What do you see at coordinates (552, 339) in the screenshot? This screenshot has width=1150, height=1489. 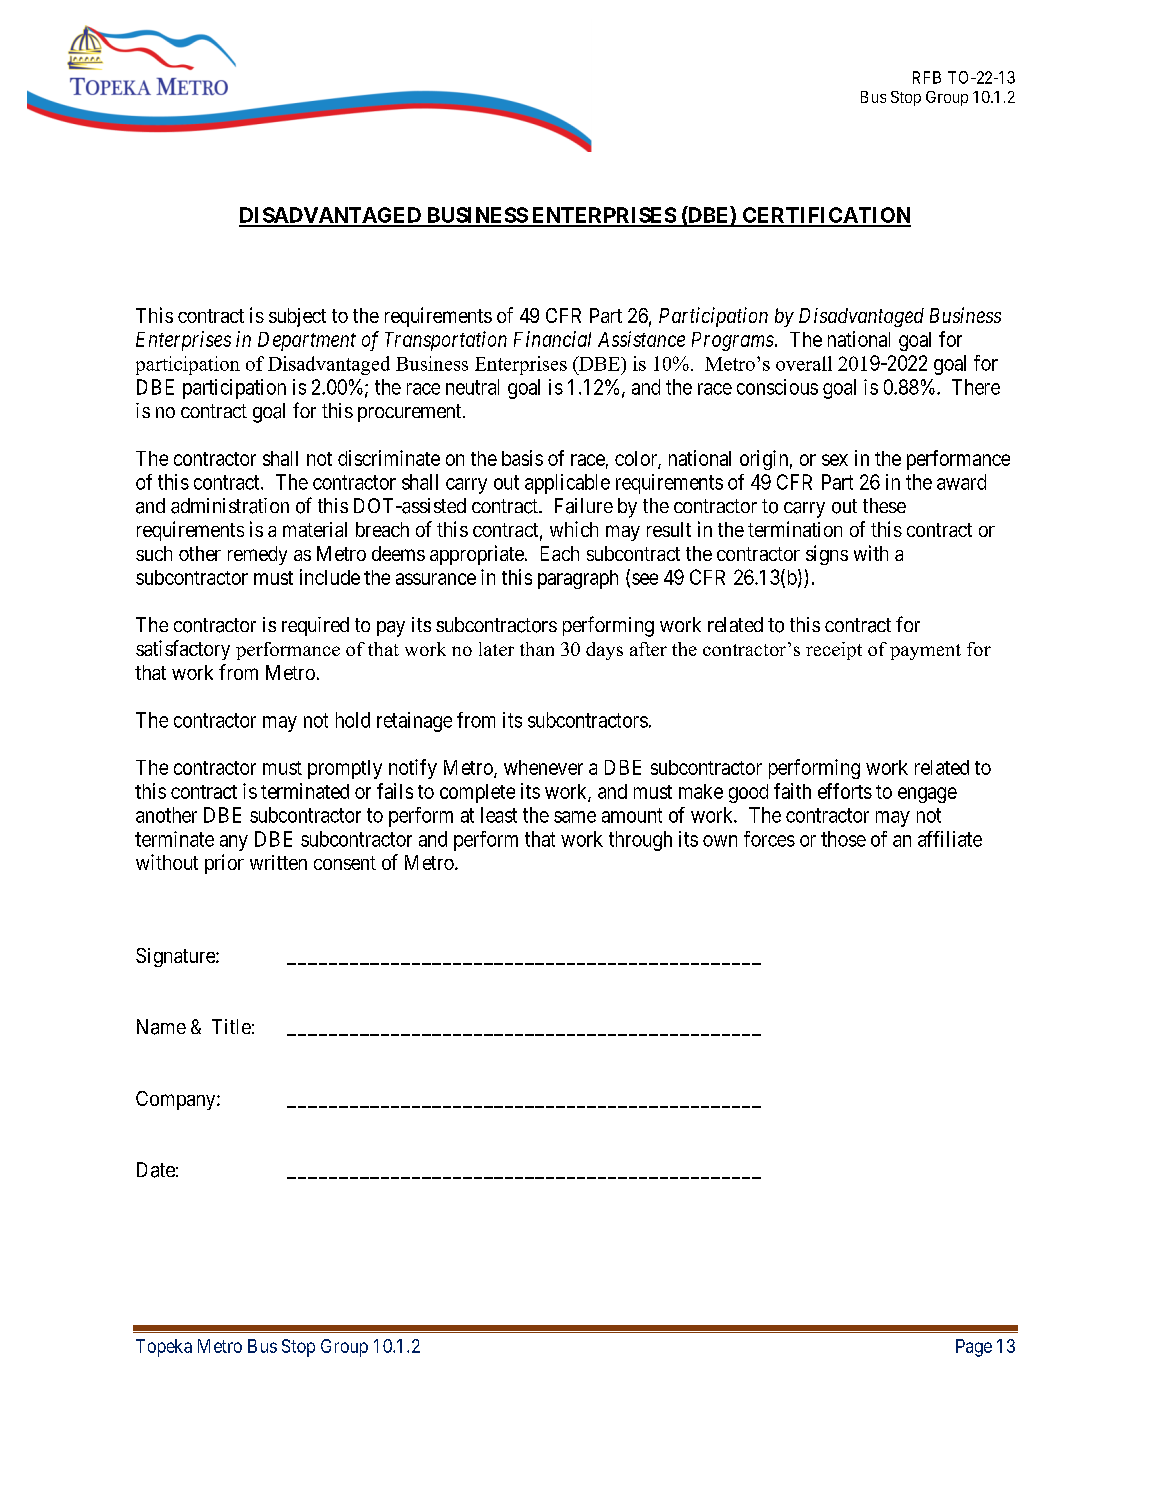 I see `Financial` at bounding box center [552, 339].
